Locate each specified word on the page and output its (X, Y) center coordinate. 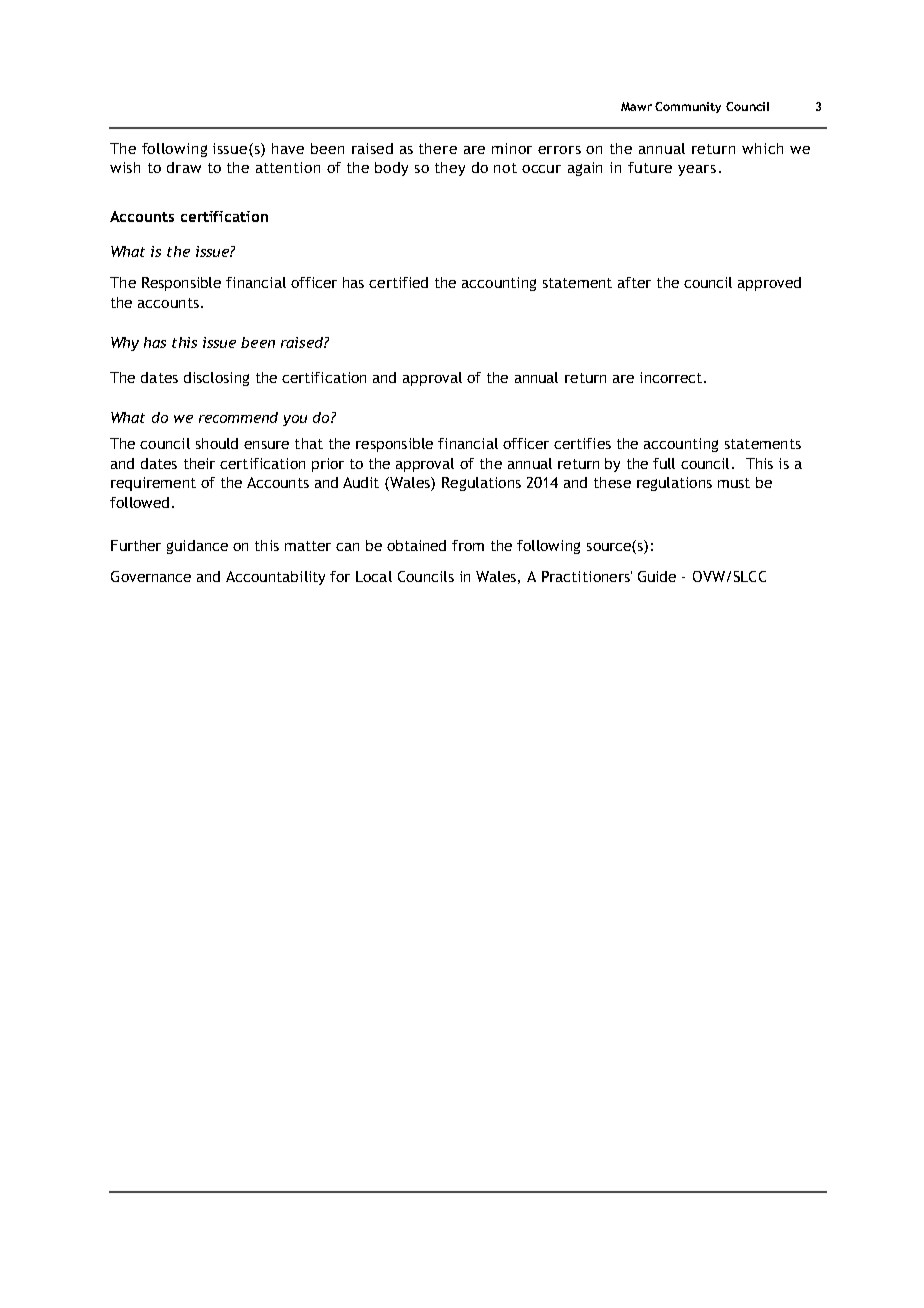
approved (769, 284)
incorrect (671, 377)
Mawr (636, 106)
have (288, 148)
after (634, 282)
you (295, 420)
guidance (197, 547)
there (438, 148)
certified (398, 282)
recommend (238, 417)
